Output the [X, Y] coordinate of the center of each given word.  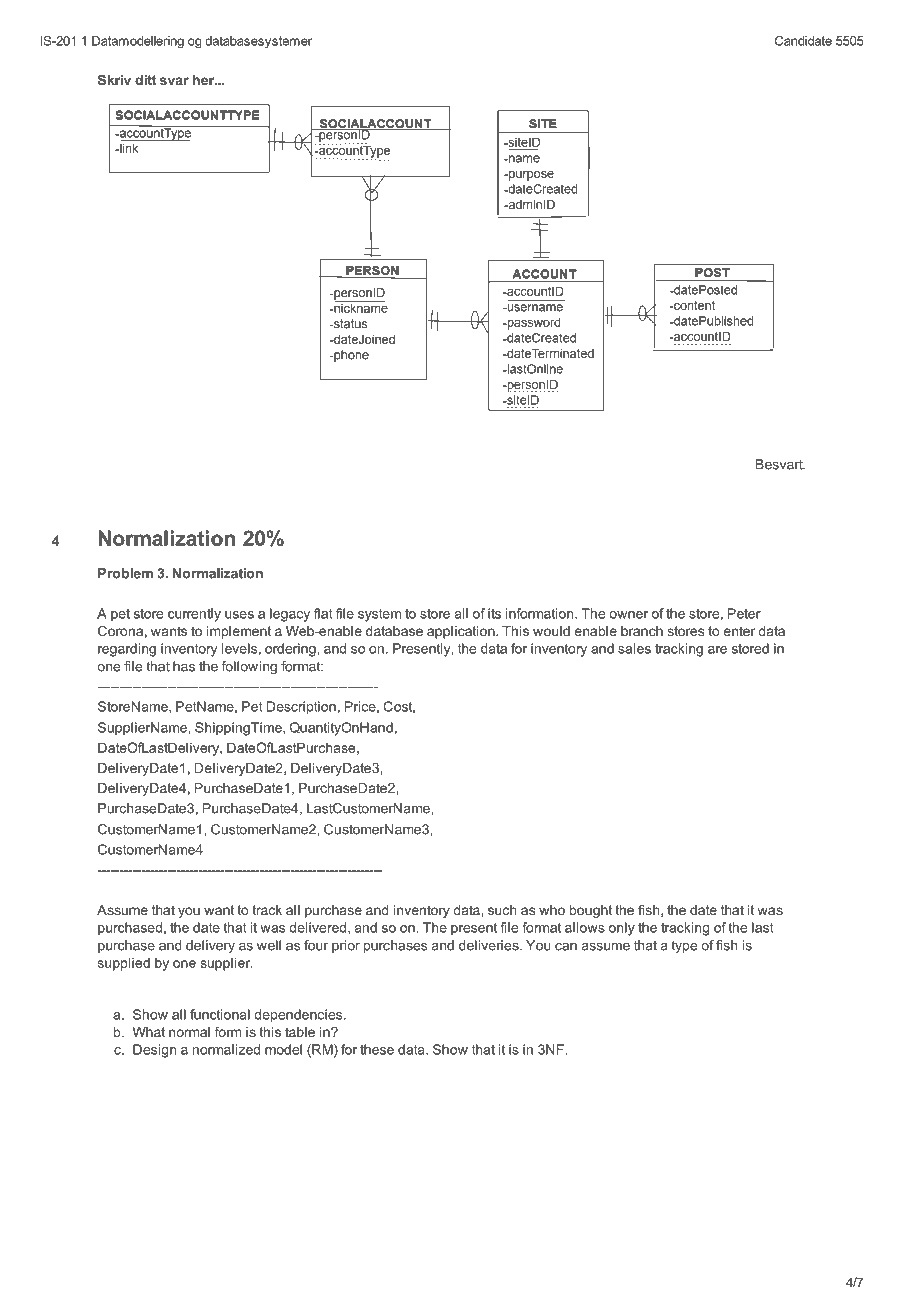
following [249, 667]
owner [628, 615]
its [494, 613]
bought [591, 911]
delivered [319, 927]
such [502, 910]
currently [194, 615]
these [377, 1049]
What [149, 1032]
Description [301, 708]
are [717, 650]
